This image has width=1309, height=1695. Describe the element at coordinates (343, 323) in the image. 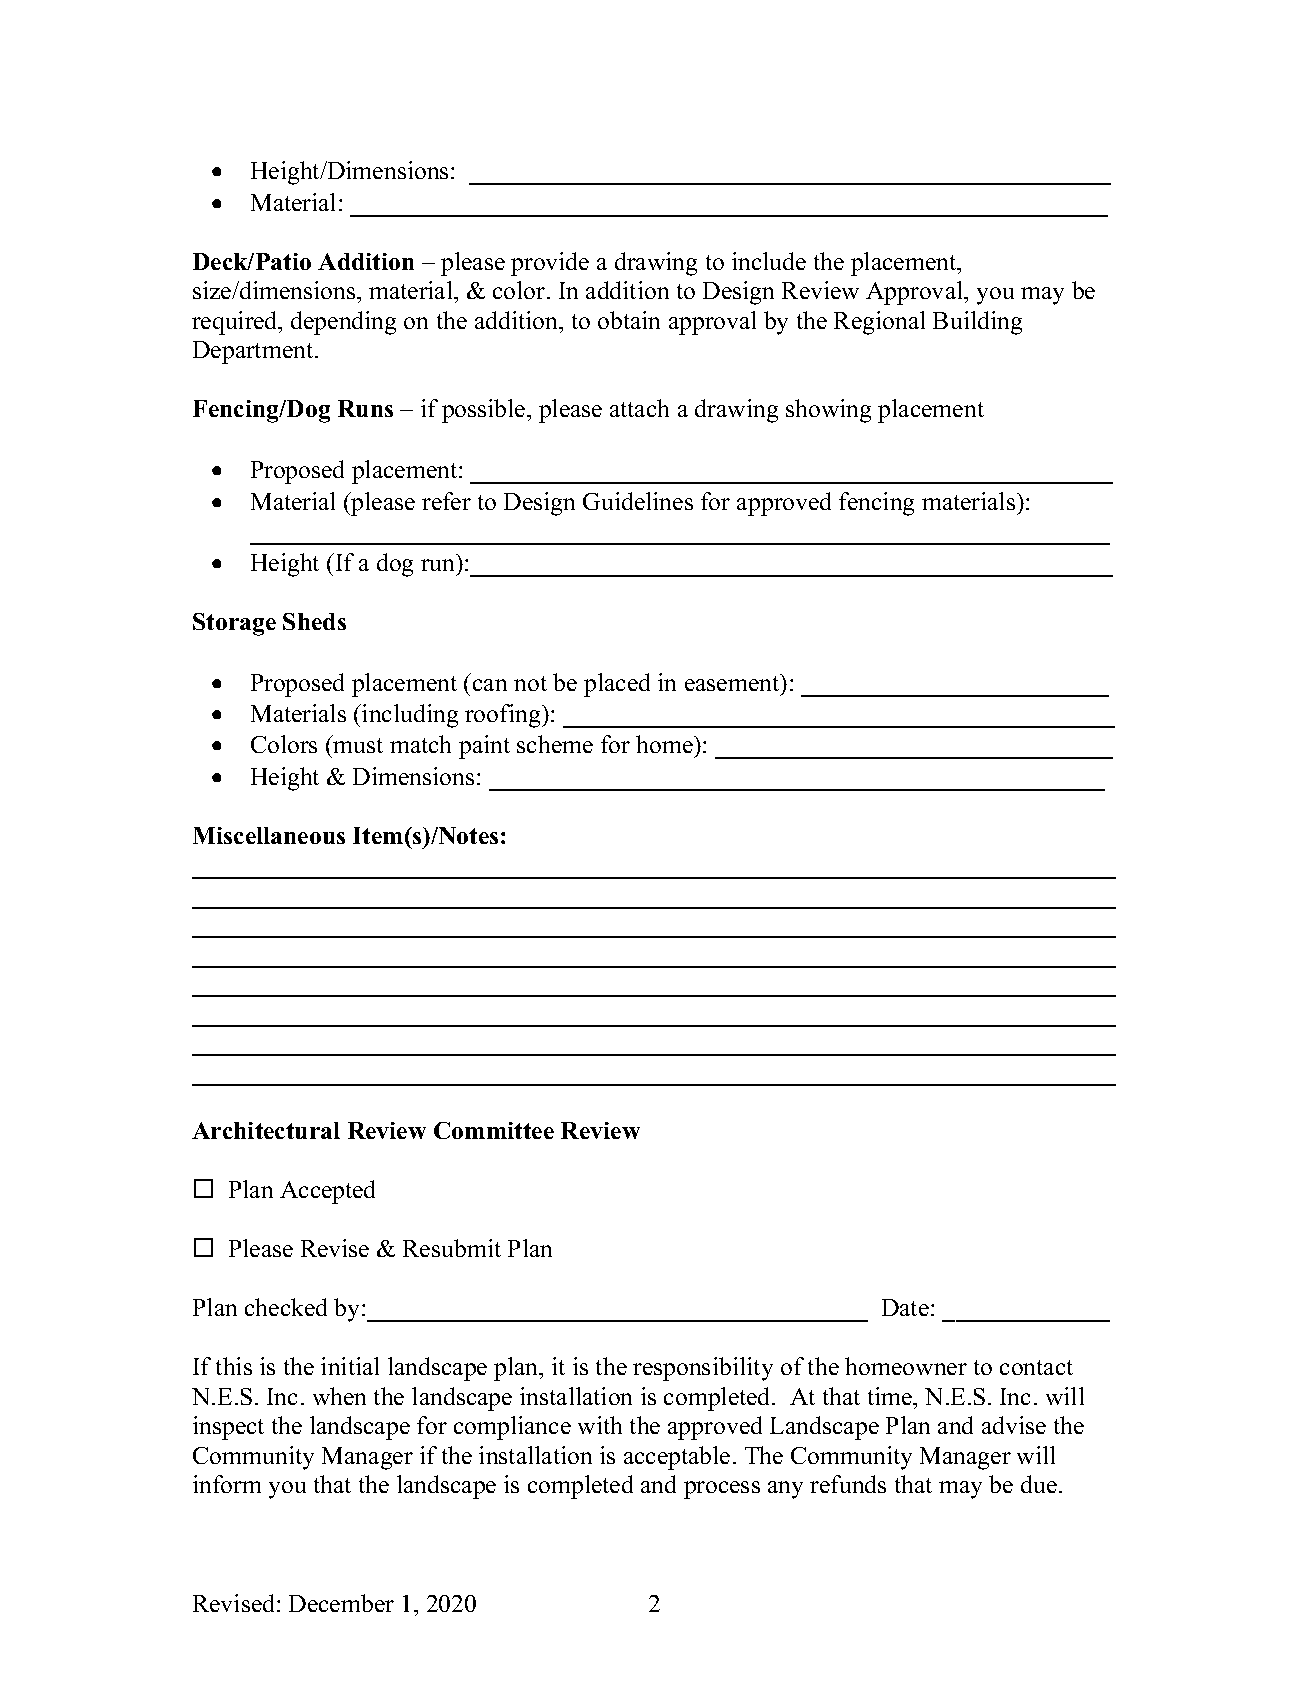

I see `depending` at that location.
